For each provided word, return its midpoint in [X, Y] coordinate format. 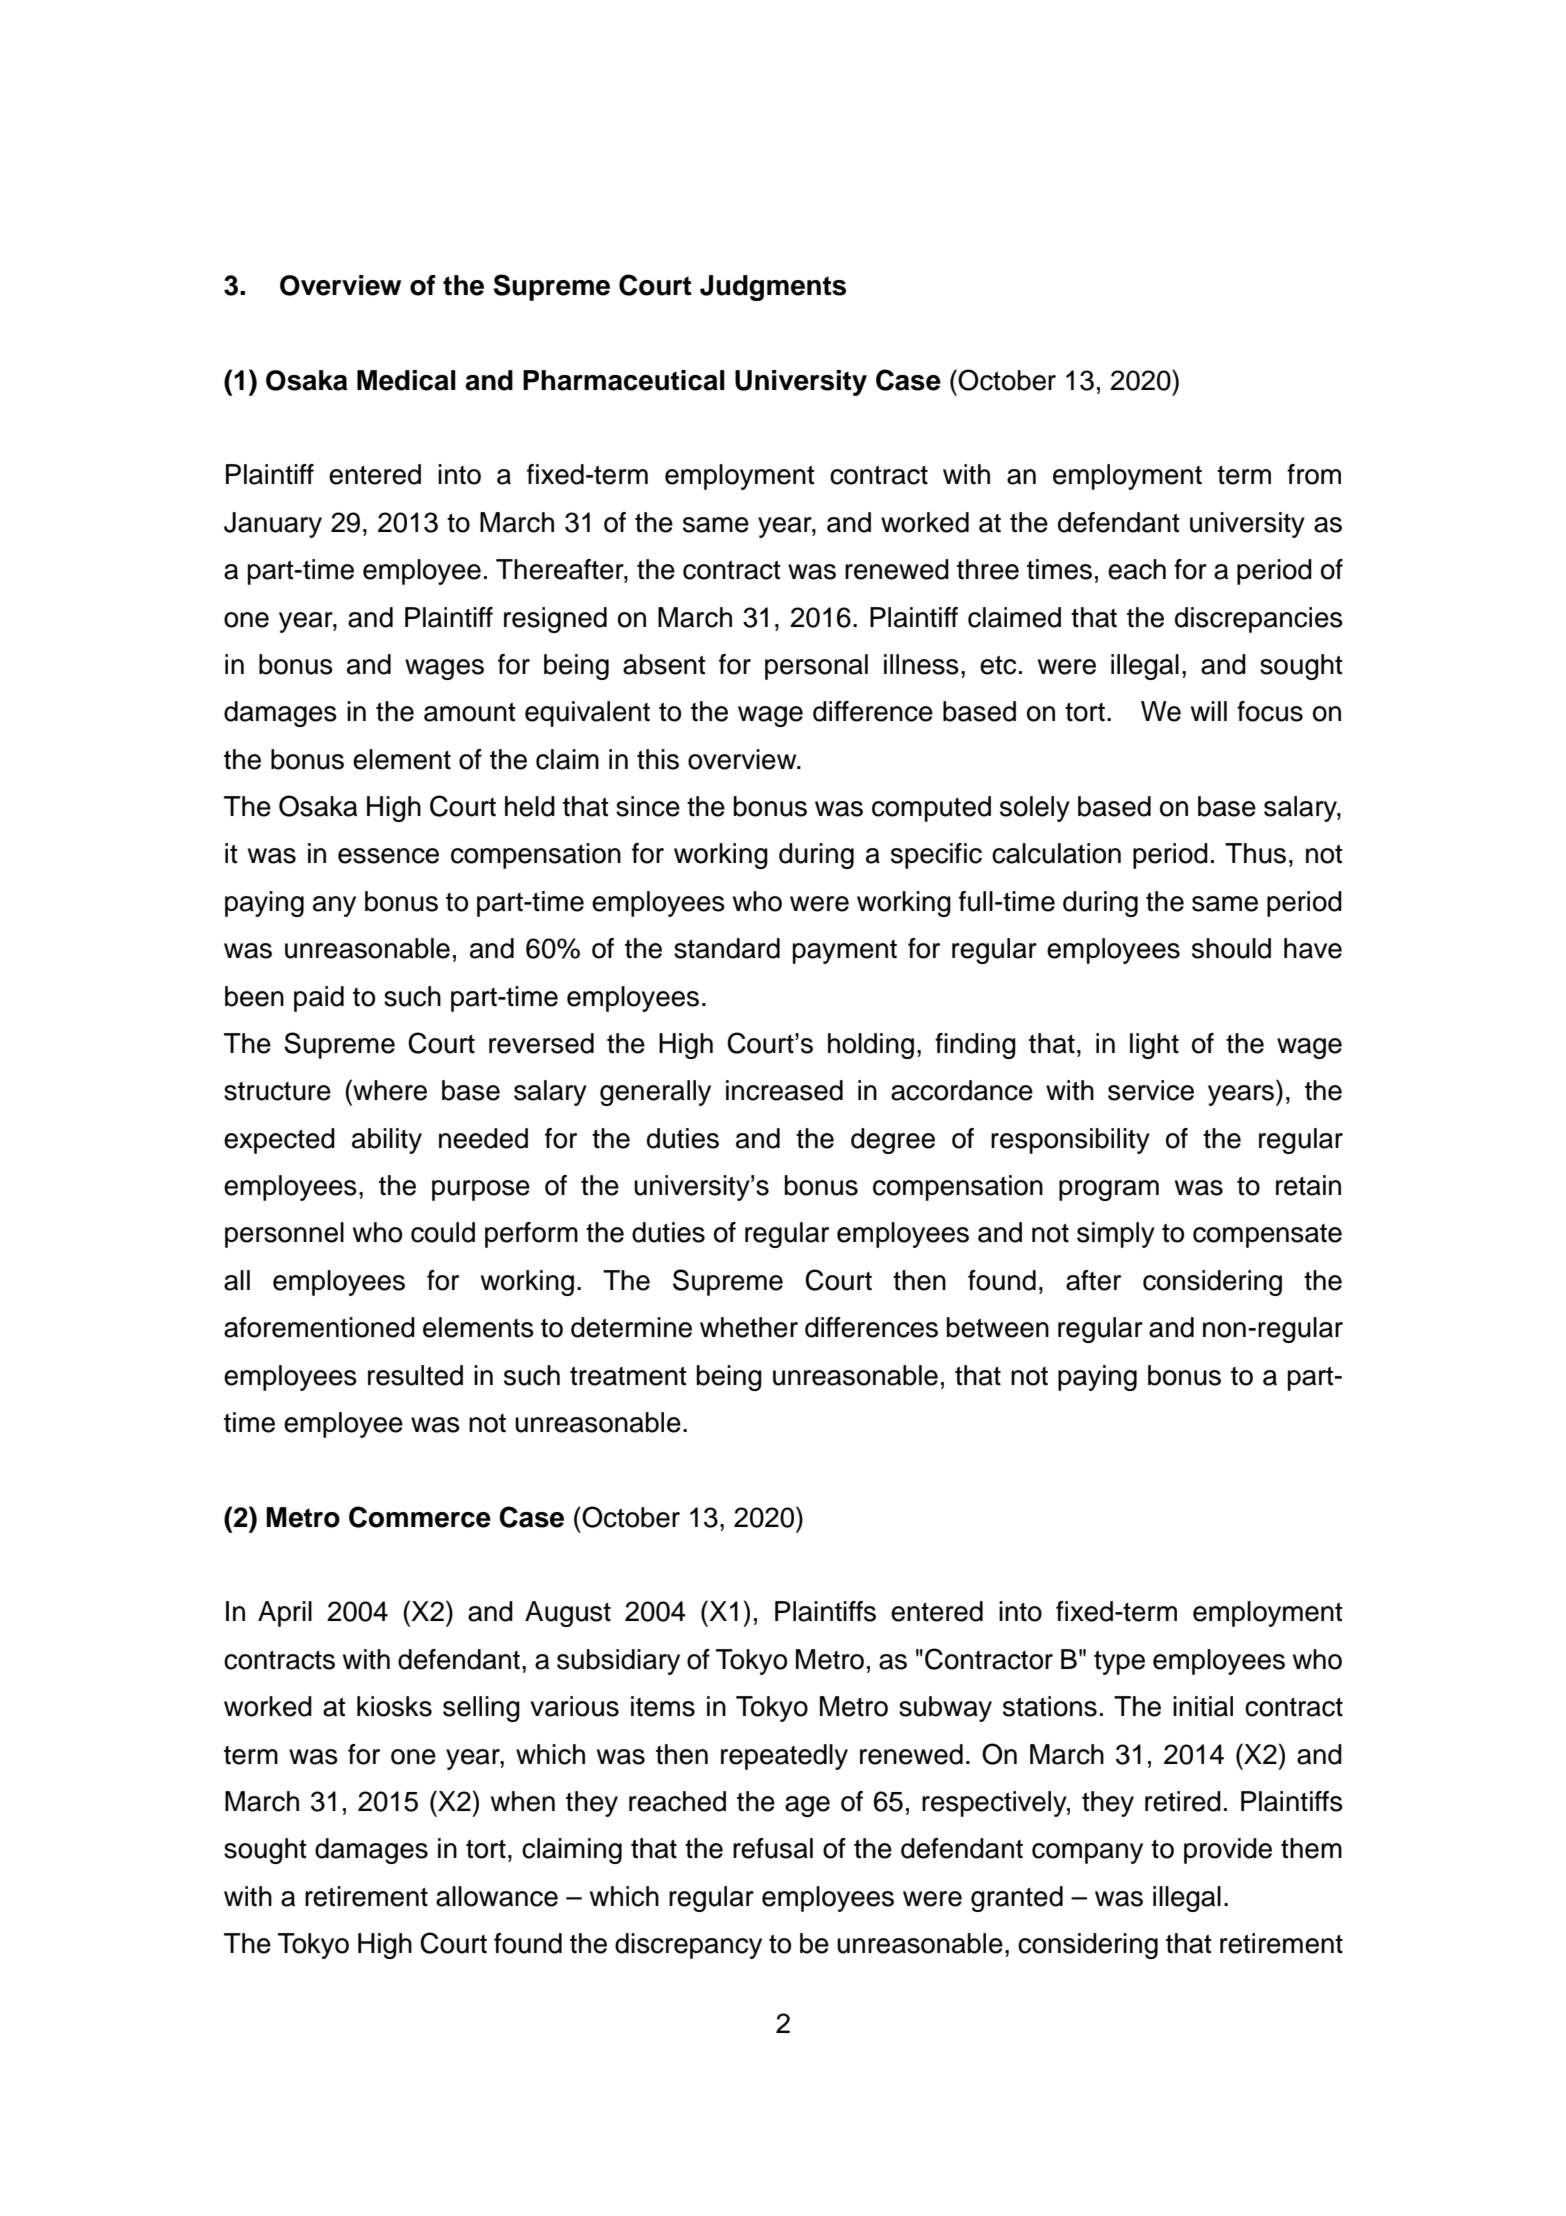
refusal [773, 1848]
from [1314, 474]
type [1119, 1663]
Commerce [420, 1517]
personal [816, 667]
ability [387, 1141]
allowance [497, 1896]
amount [470, 712]
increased [784, 1090]
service [1151, 1090]
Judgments [773, 288]
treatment [628, 1376]
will [1209, 711]
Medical [406, 380]
